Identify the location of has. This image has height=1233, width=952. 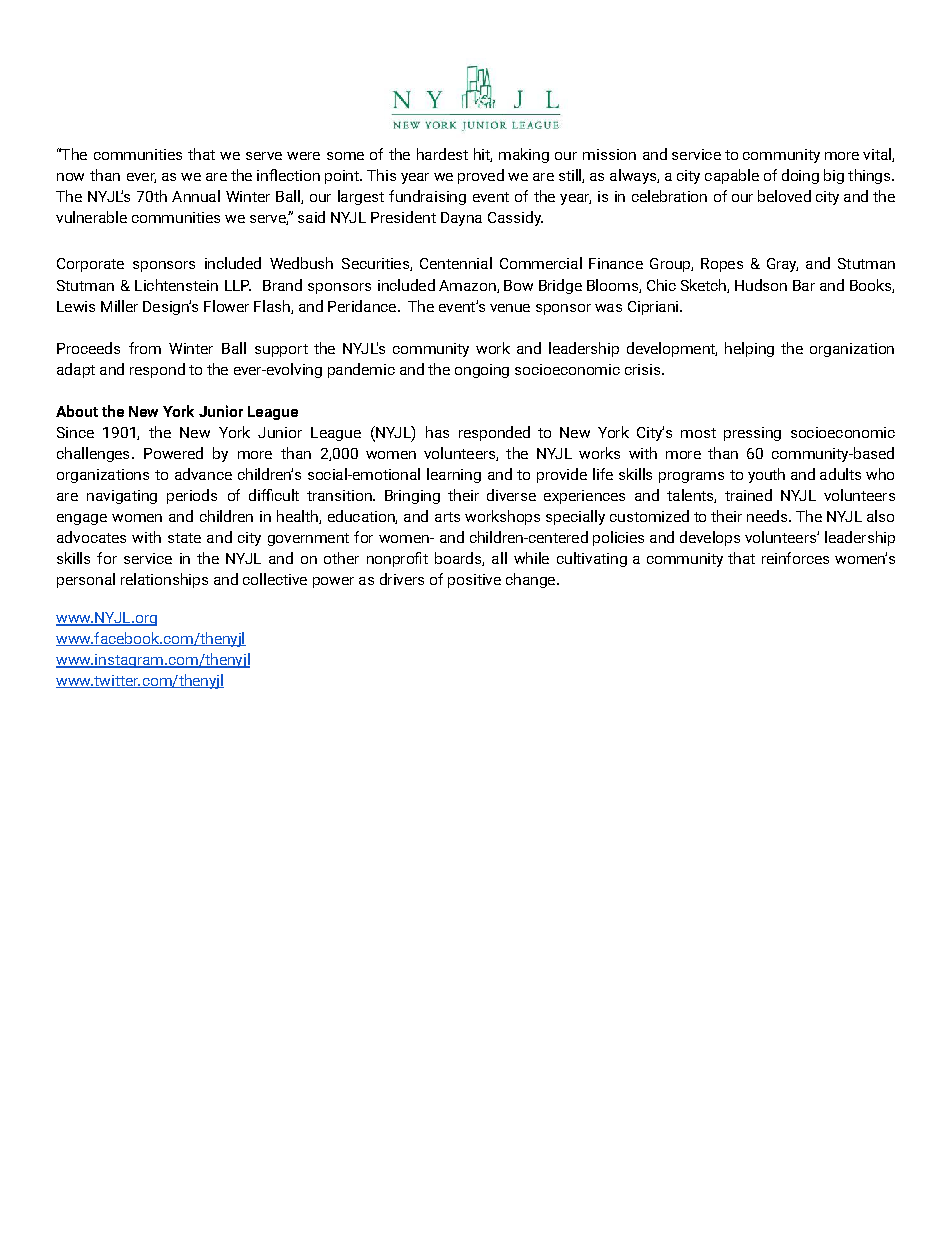
(437, 432).
